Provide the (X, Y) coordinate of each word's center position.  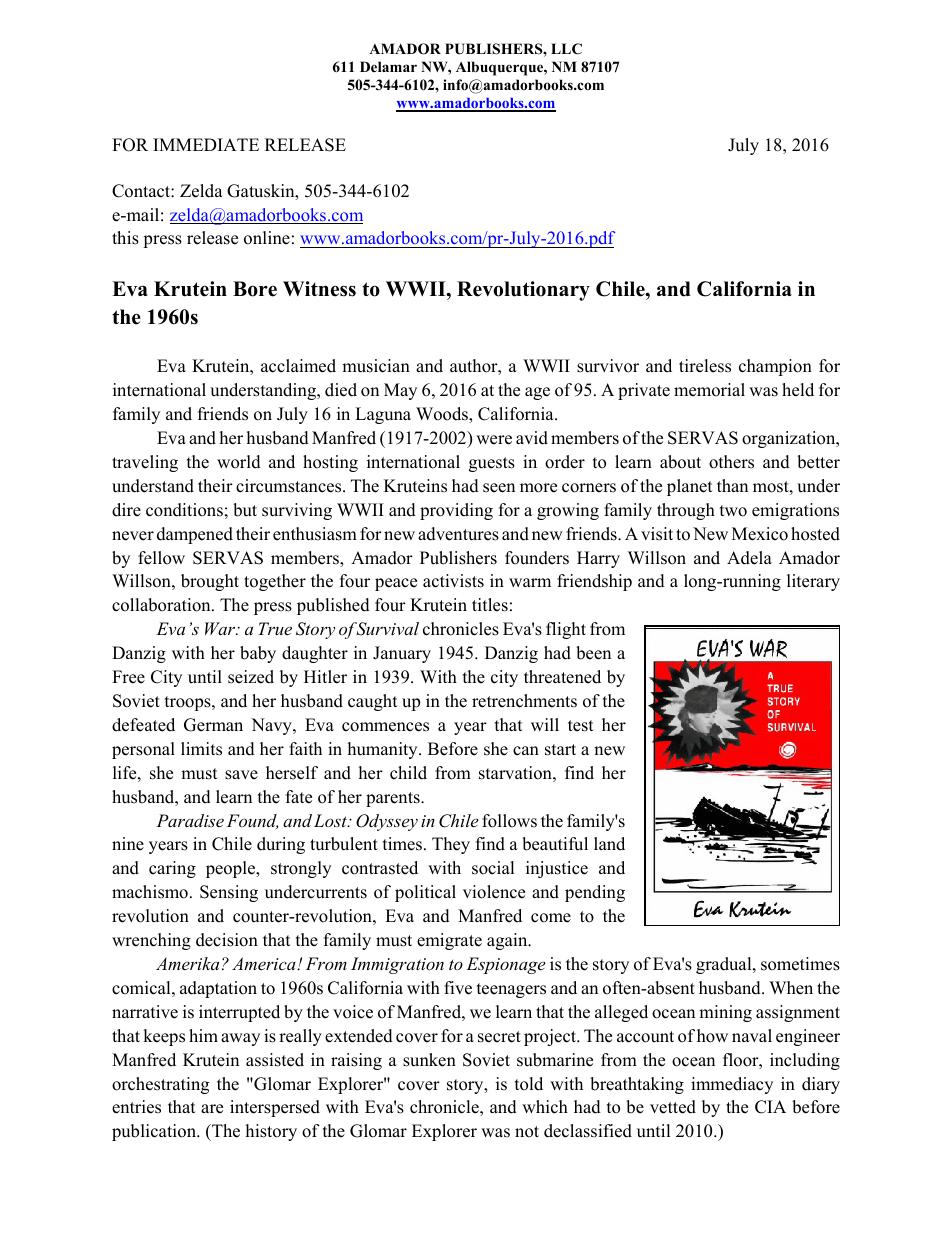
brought (210, 582)
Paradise (190, 820)
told (529, 1084)
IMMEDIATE (206, 144)
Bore (255, 289)
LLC (566, 49)
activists (453, 581)
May (400, 391)
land (609, 844)
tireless (705, 366)
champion (775, 367)
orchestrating (160, 1085)
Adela (749, 558)
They (451, 845)
